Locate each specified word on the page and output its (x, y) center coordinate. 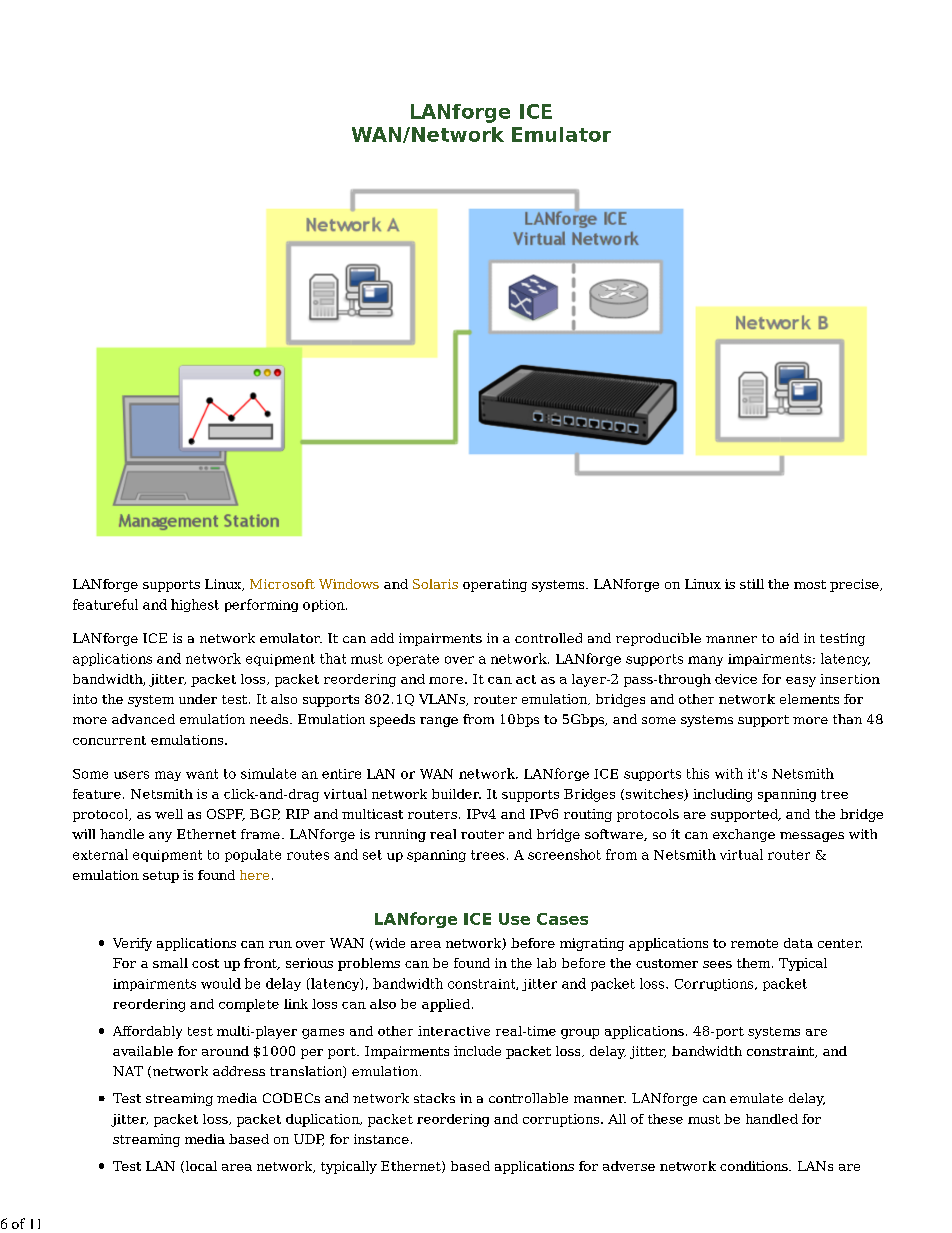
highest (195, 605)
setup (161, 877)
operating (495, 585)
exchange (744, 835)
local (200, 1167)
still (752, 584)
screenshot (564, 854)
